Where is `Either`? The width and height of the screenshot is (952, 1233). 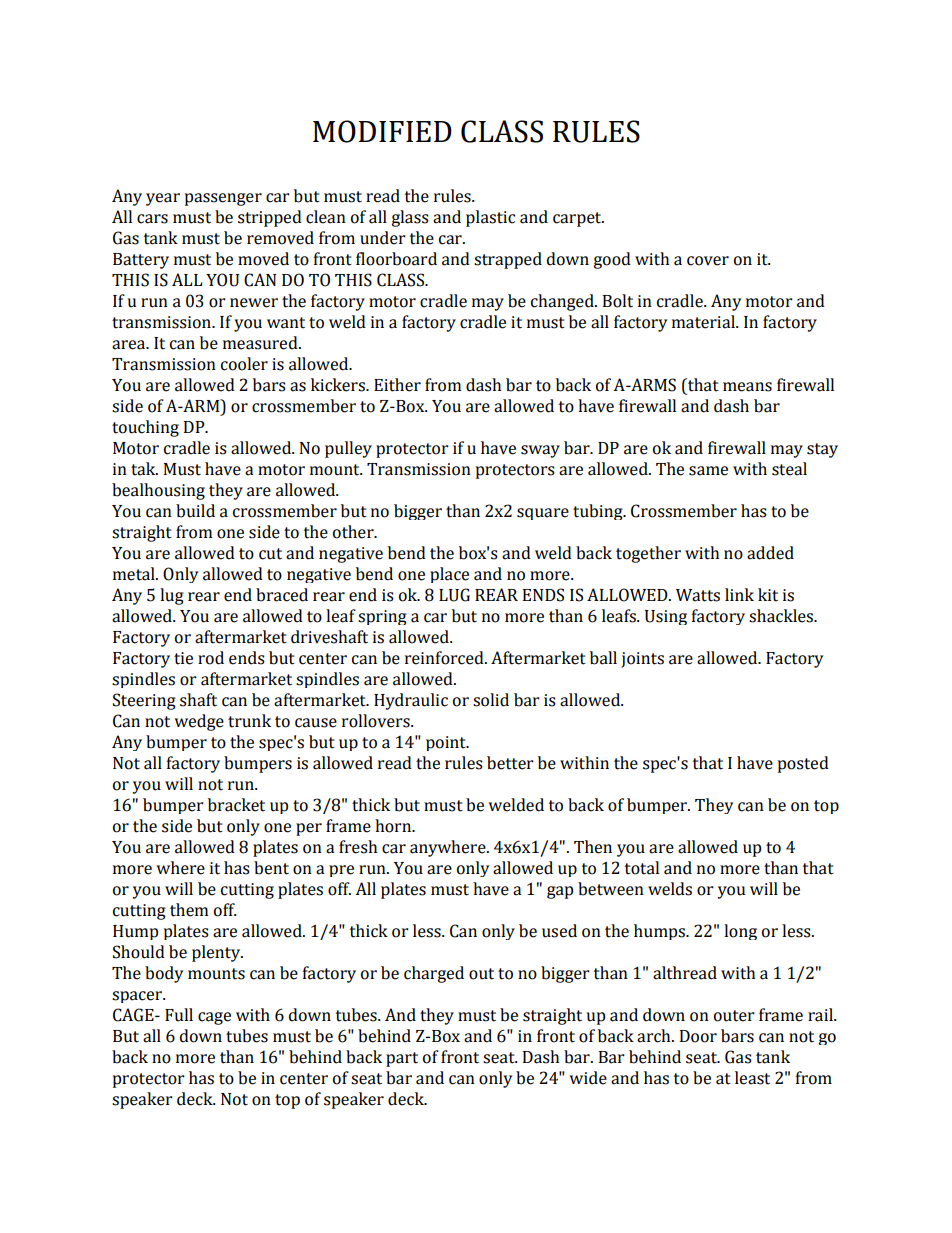
Either is located at coordinates (397, 385).
